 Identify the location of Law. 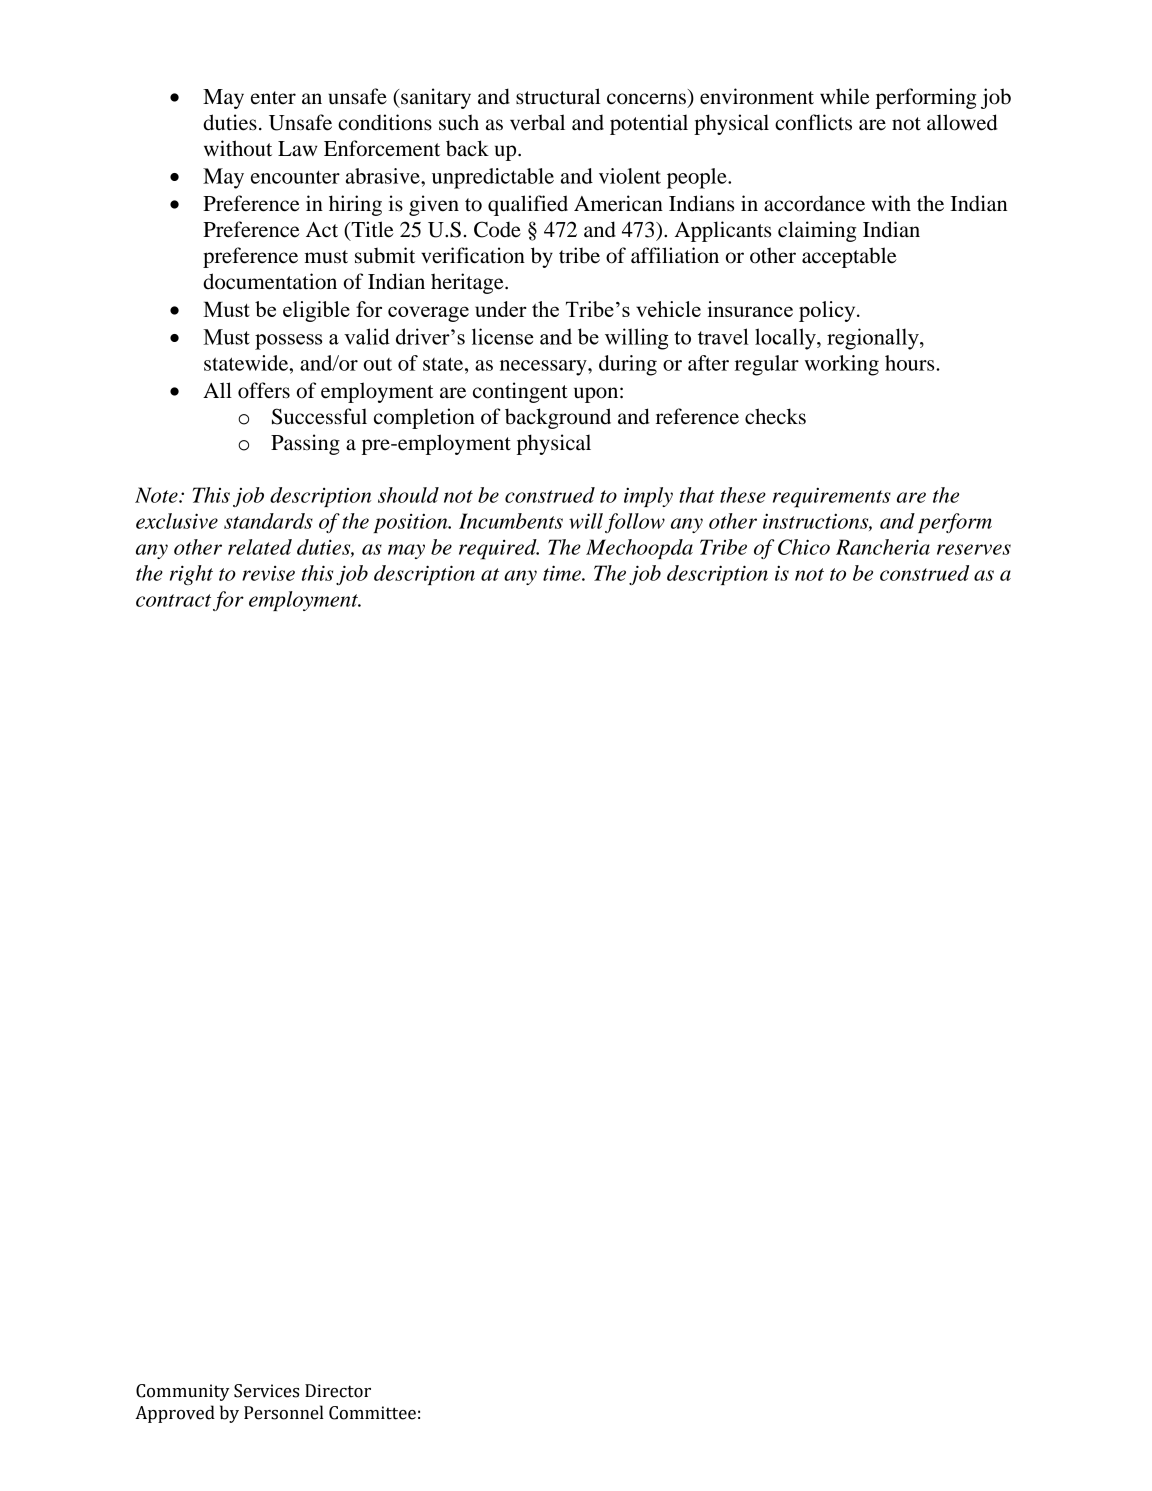
(298, 148).
